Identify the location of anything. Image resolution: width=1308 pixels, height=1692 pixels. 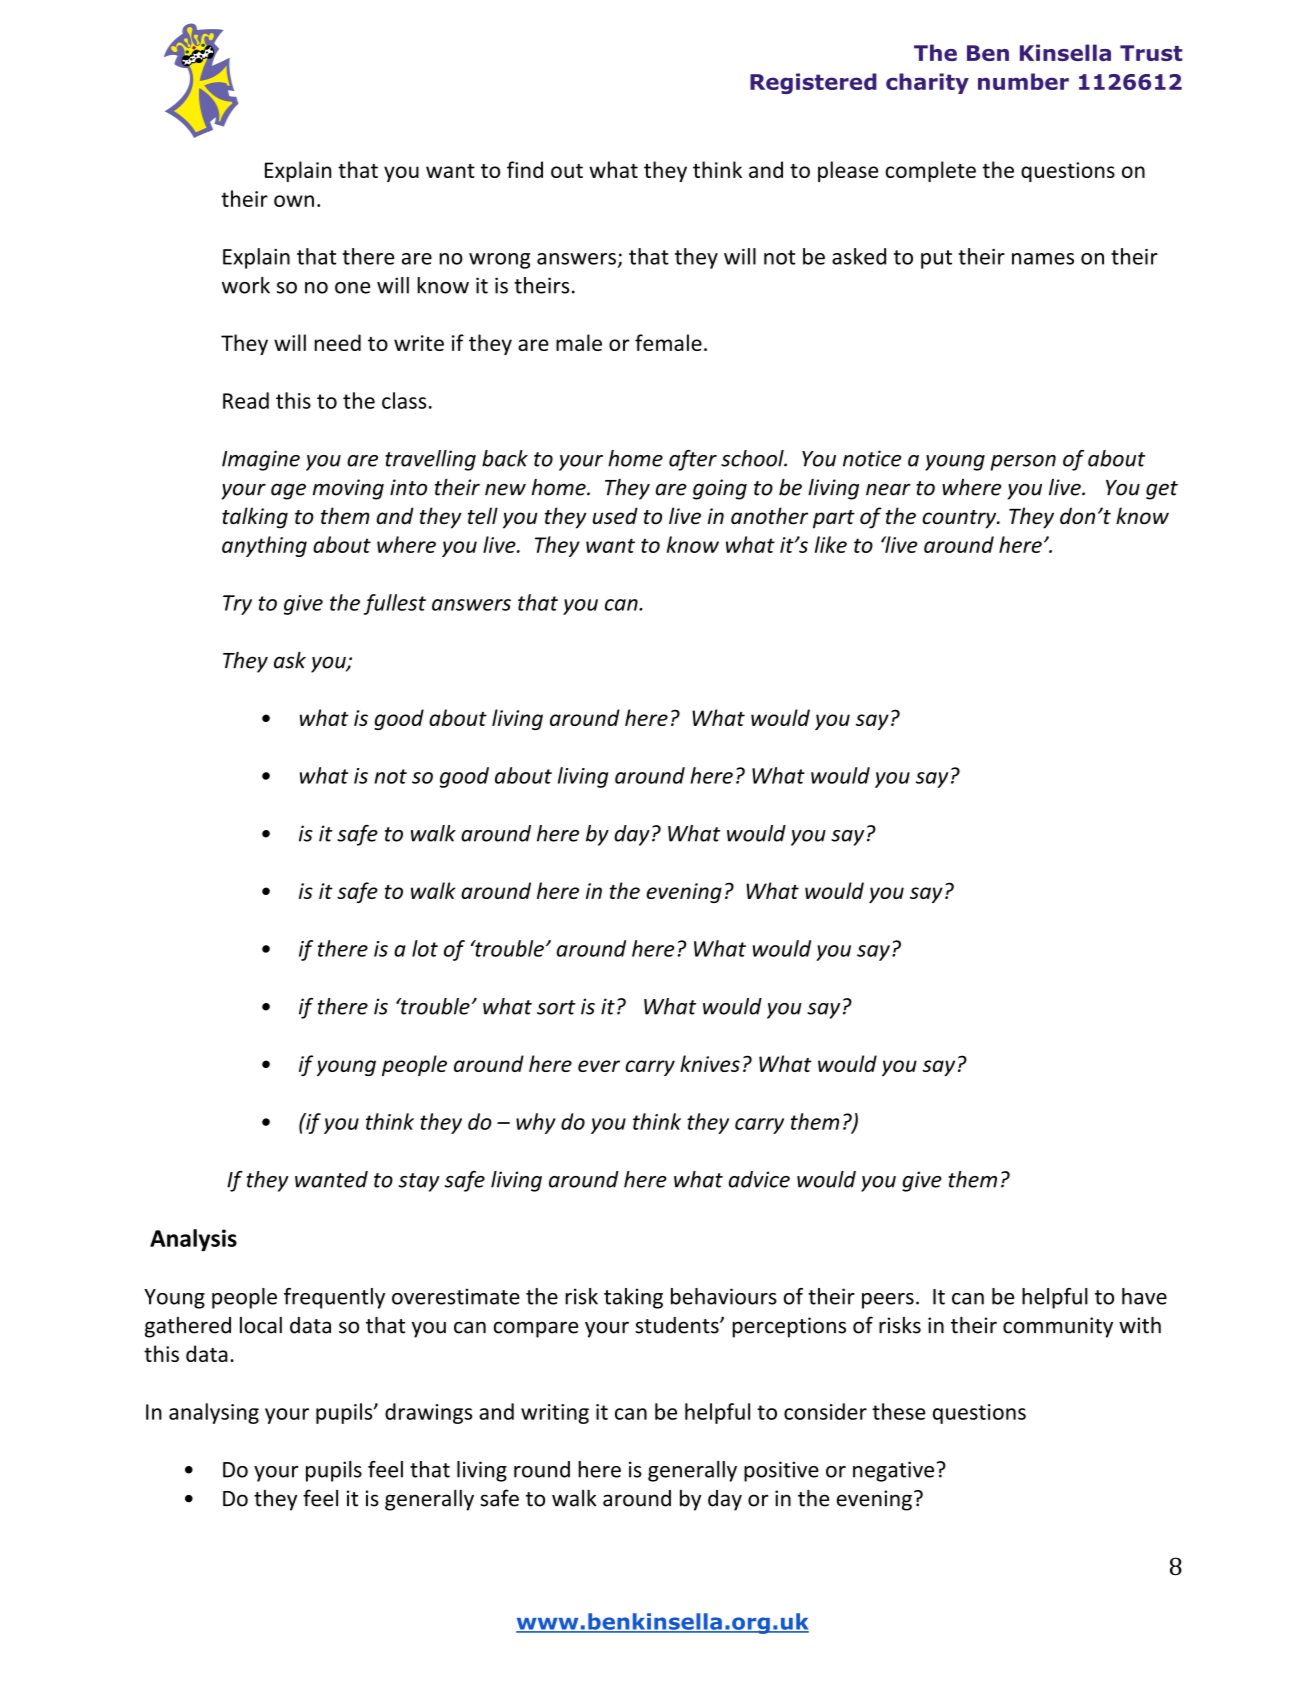
(264, 546).
